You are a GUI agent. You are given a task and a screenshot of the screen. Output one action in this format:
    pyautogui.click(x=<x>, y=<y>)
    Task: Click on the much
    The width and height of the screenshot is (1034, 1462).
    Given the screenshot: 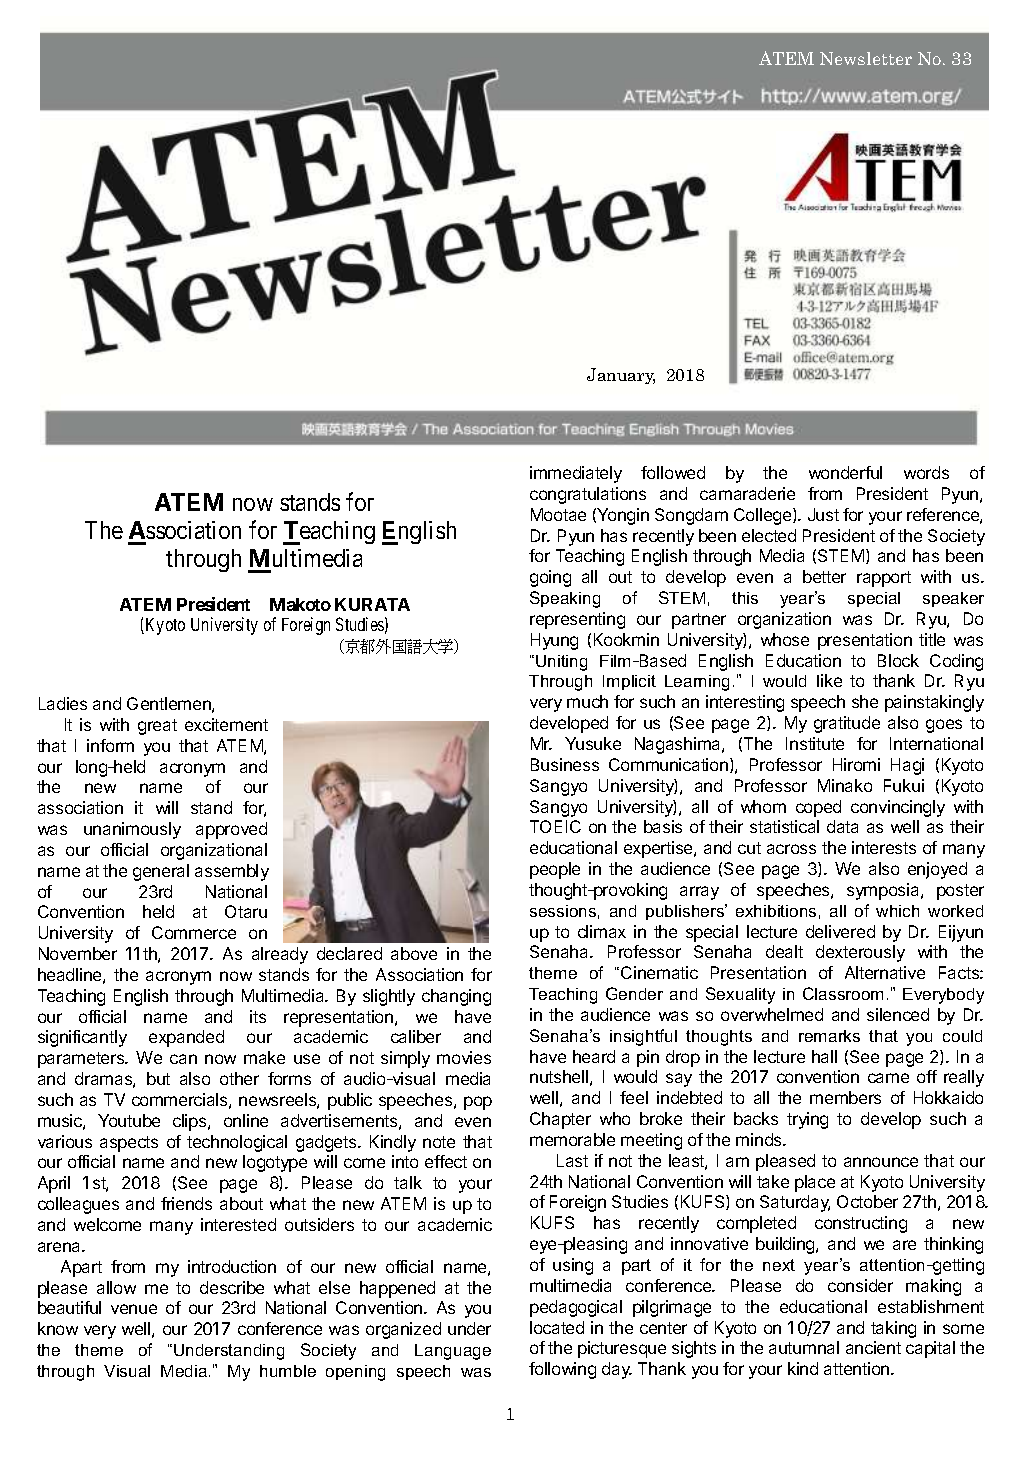 What is the action you would take?
    pyautogui.click(x=587, y=701)
